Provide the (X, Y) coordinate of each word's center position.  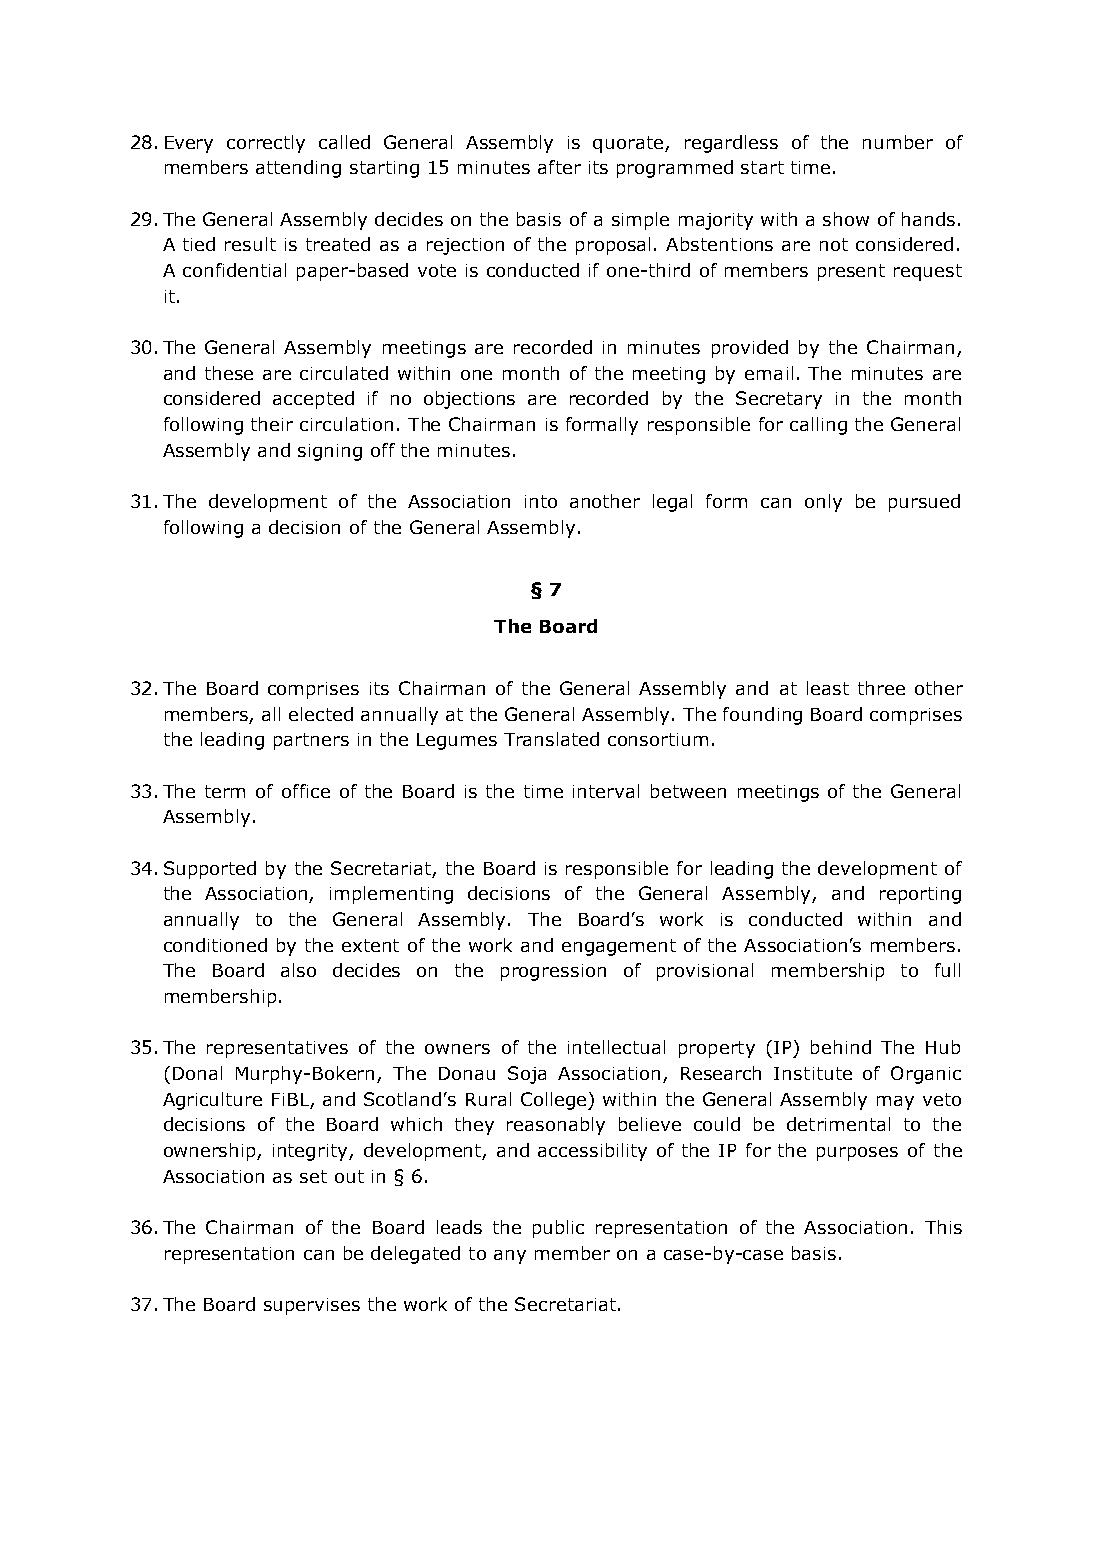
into (541, 501)
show (846, 219)
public (558, 1229)
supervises (312, 1306)
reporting (920, 895)
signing (330, 452)
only (823, 503)
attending (298, 169)
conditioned (215, 945)
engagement (619, 947)
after (559, 167)
